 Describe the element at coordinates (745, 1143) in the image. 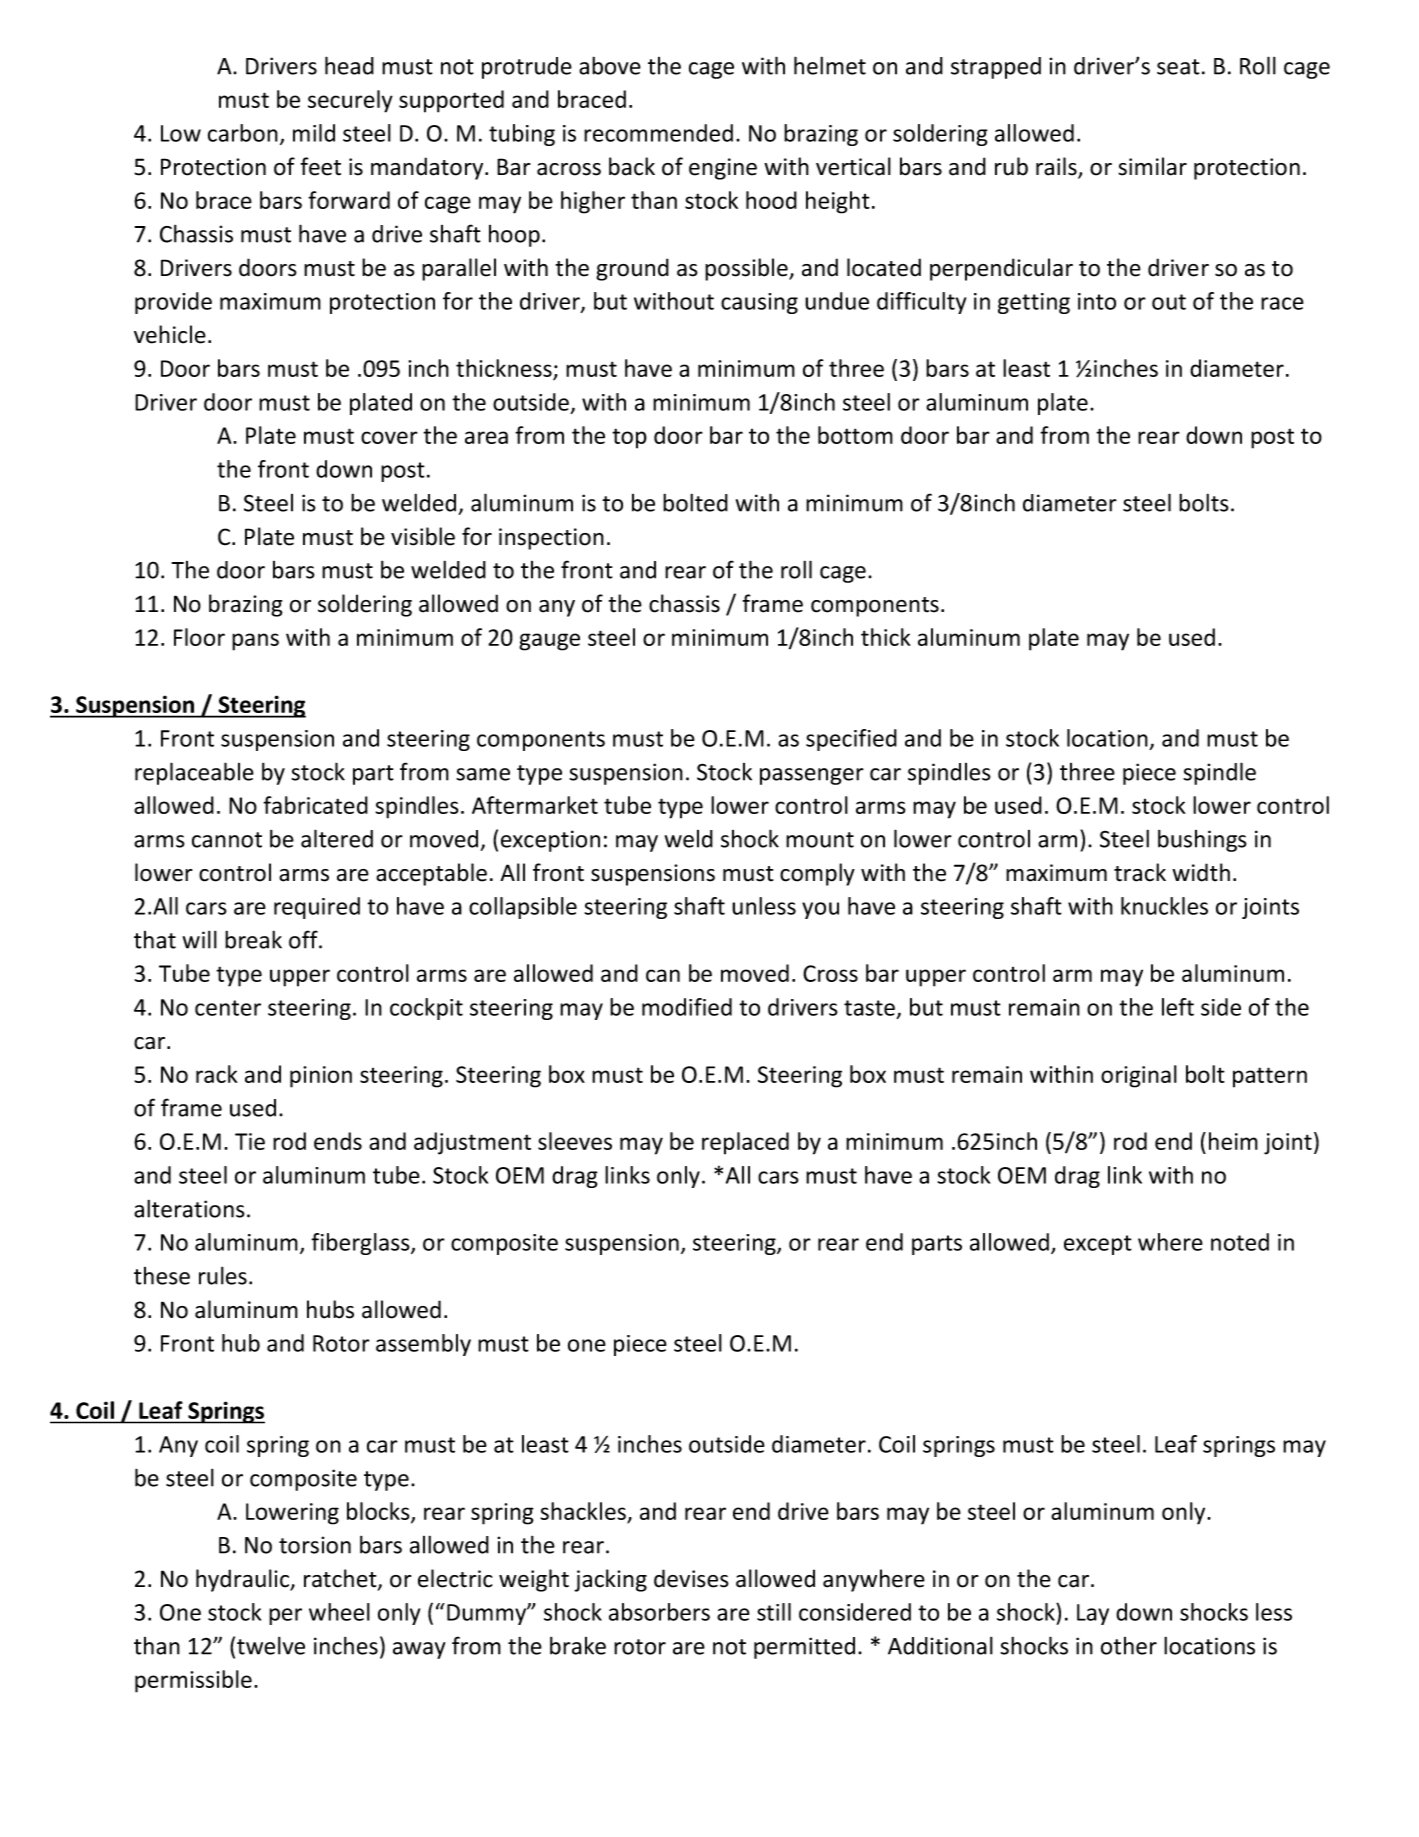

I see `replaced` at that location.
